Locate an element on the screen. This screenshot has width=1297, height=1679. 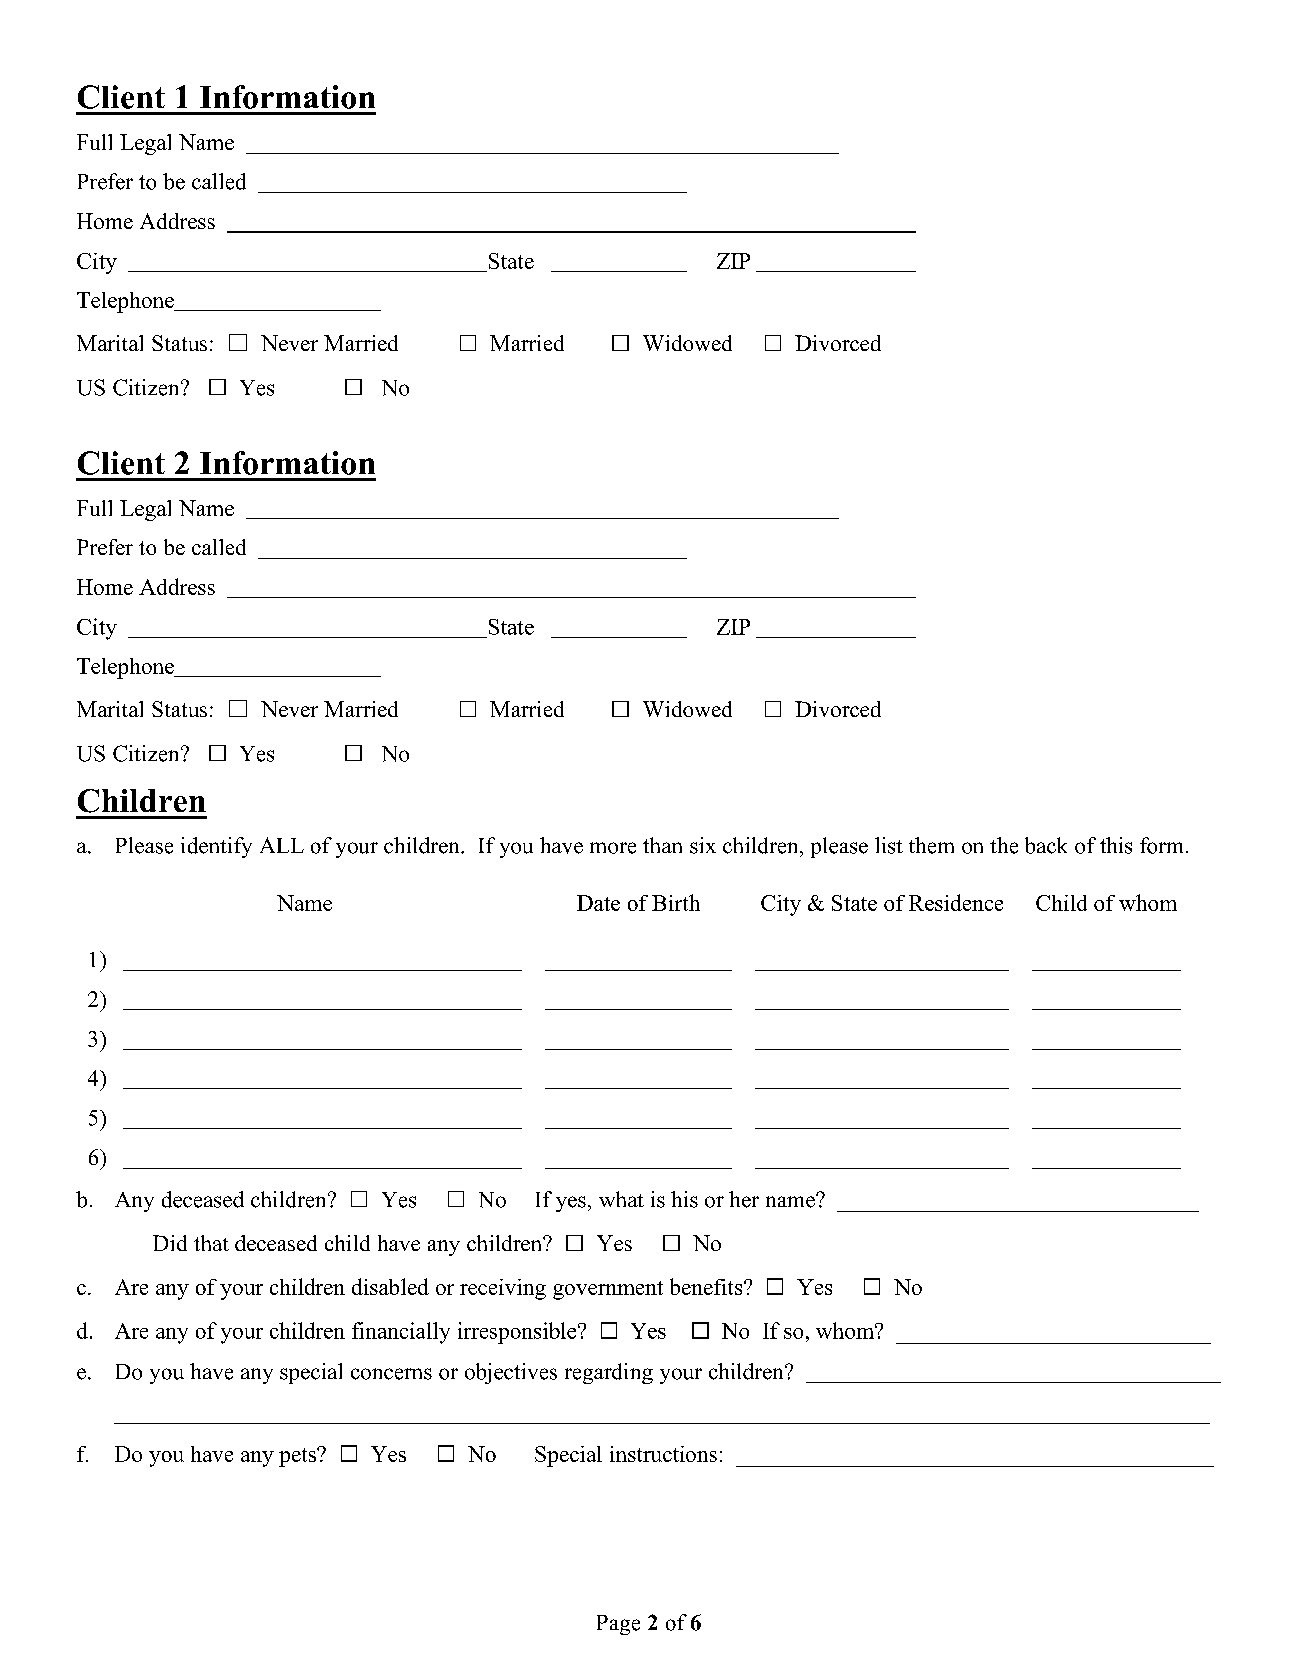
concerns is located at coordinates (391, 1374).
